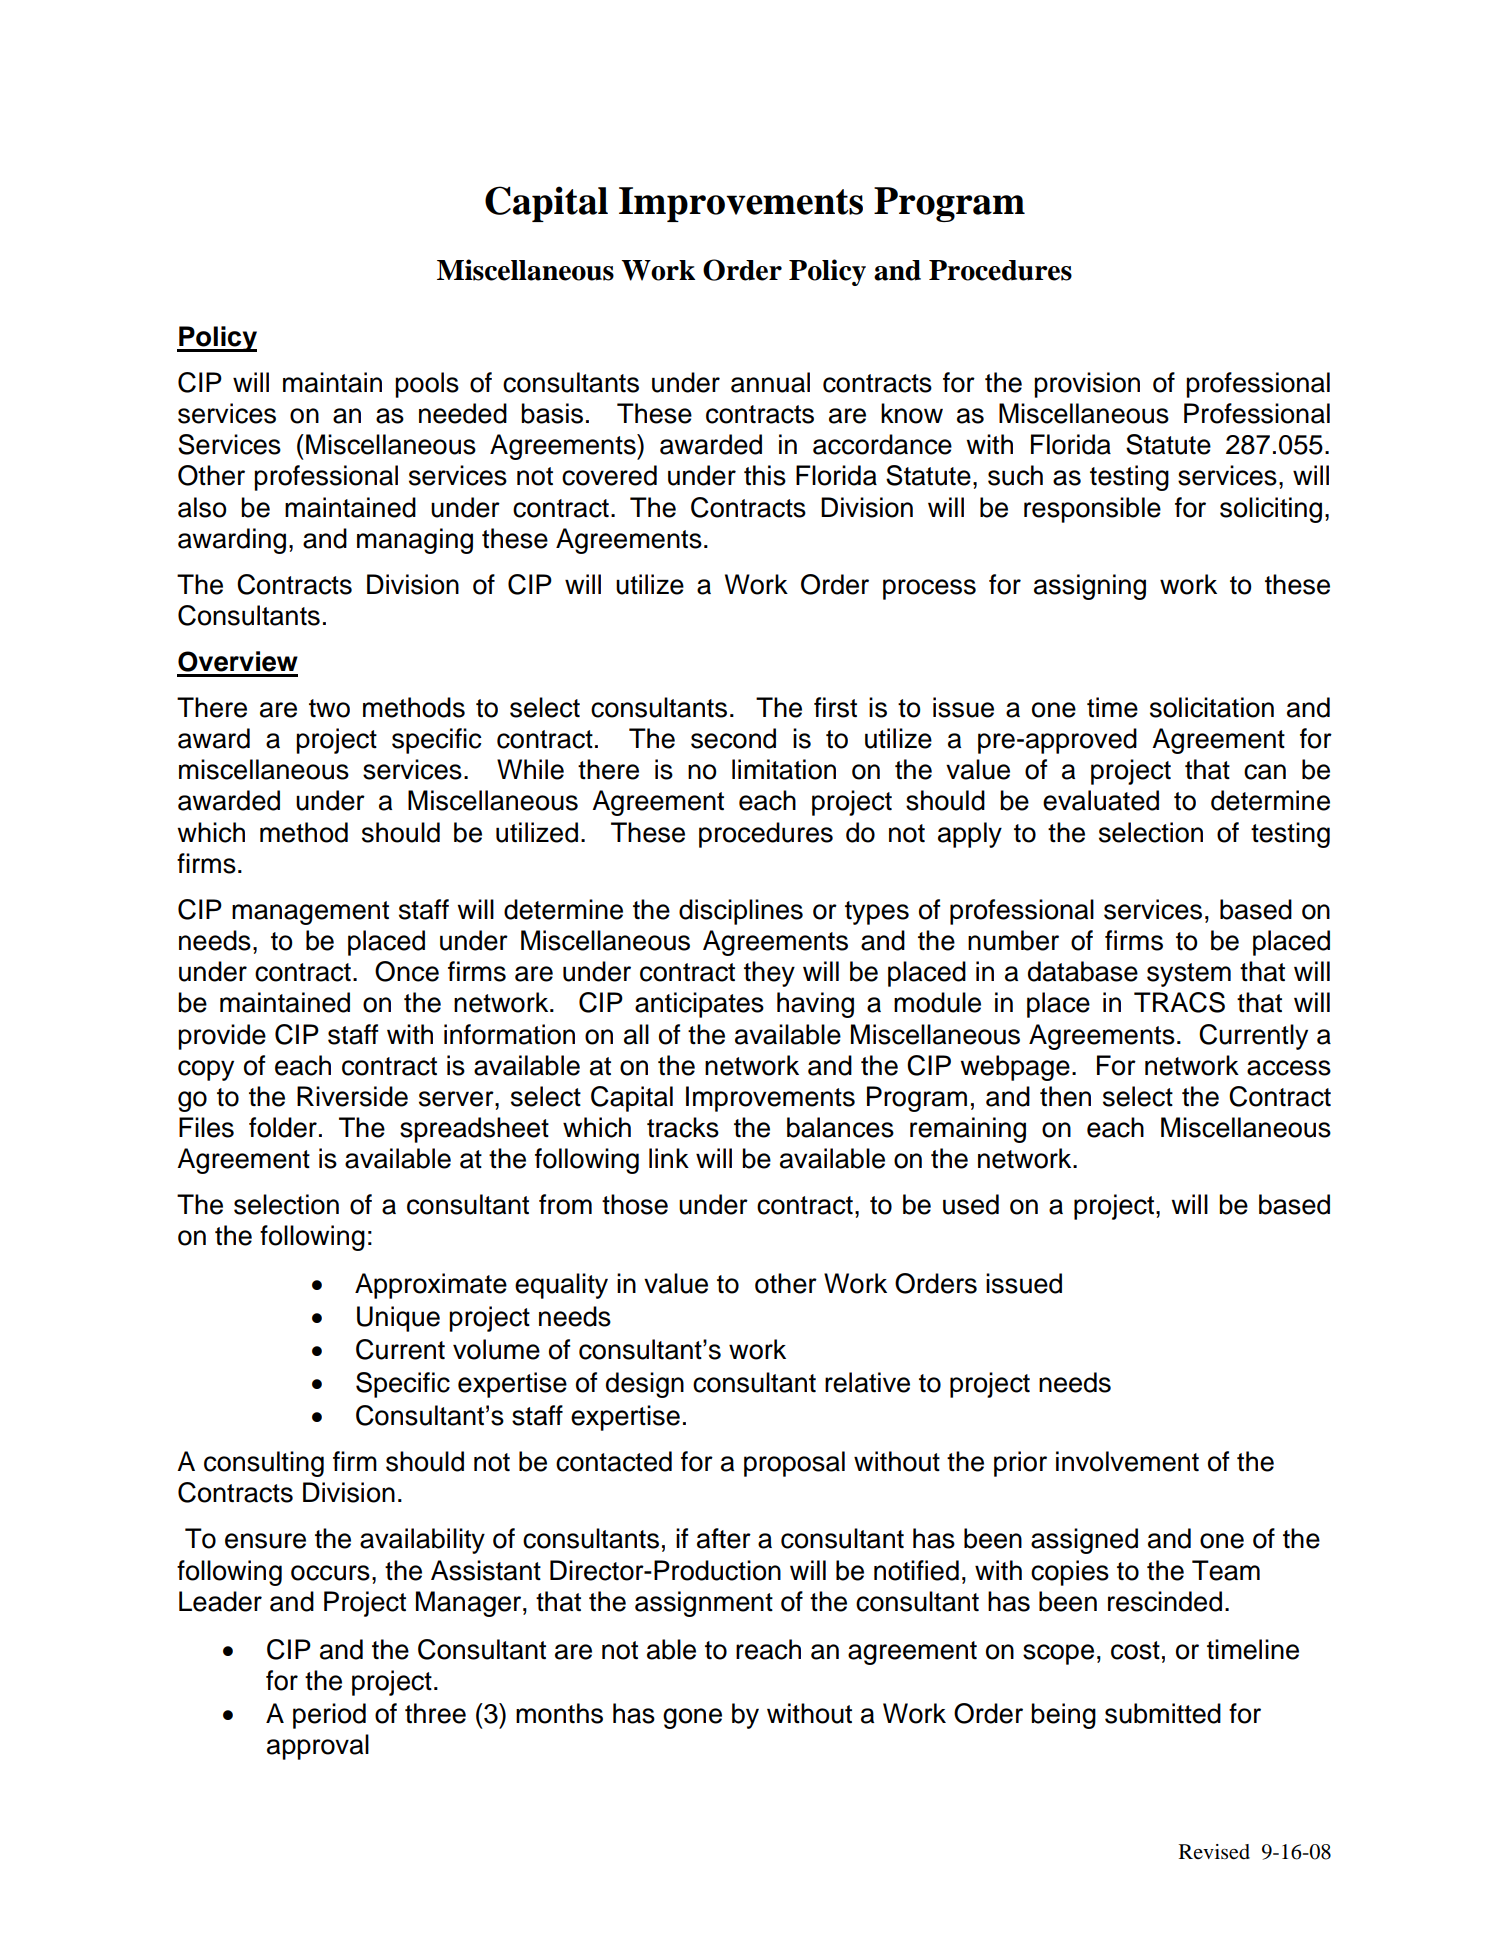 The height and width of the screenshot is (1953, 1509). Describe the element at coordinates (645, 1385) in the screenshot. I see `design` at that location.
